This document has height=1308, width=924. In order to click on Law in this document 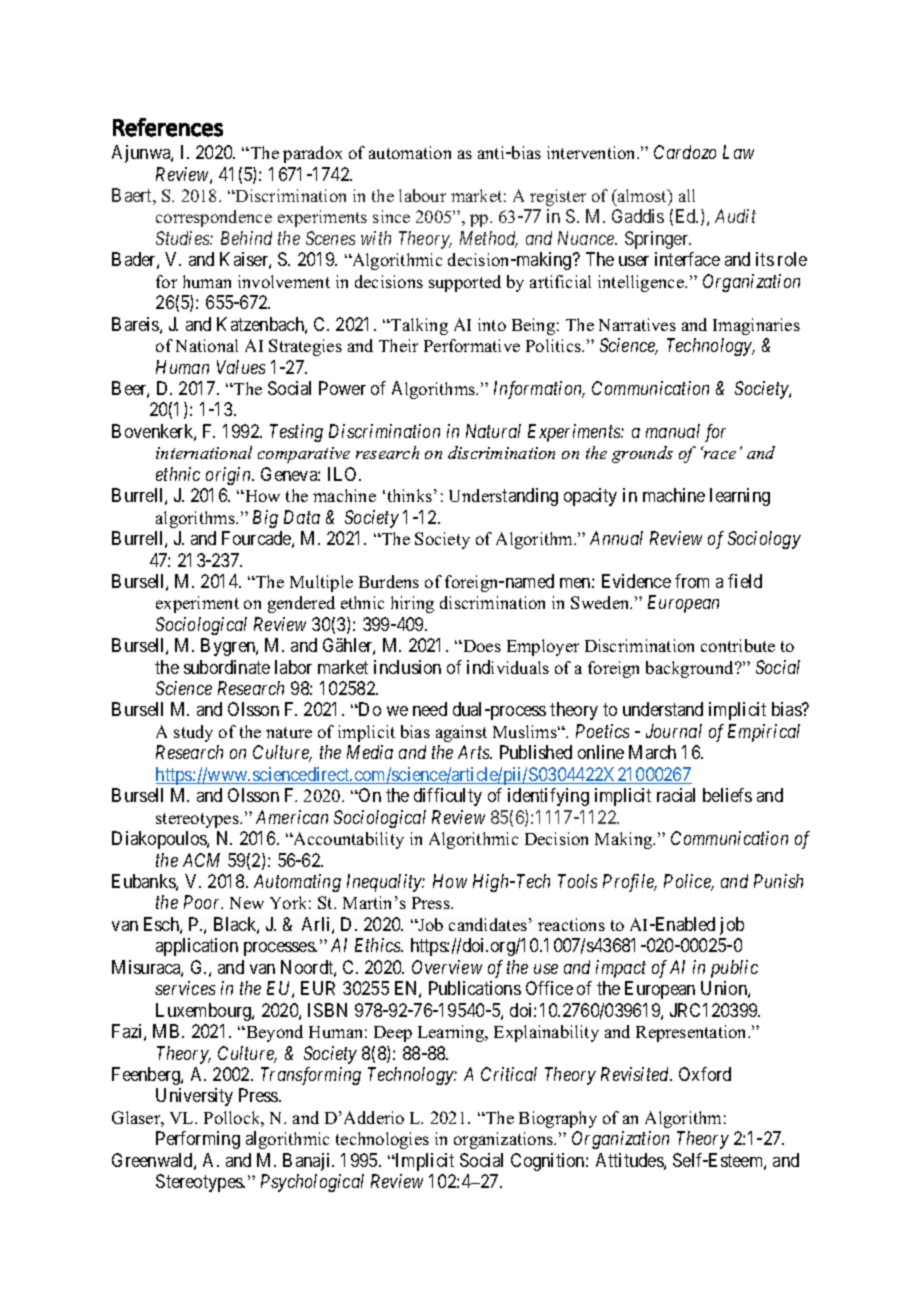, I will do `click(738, 152)`.
